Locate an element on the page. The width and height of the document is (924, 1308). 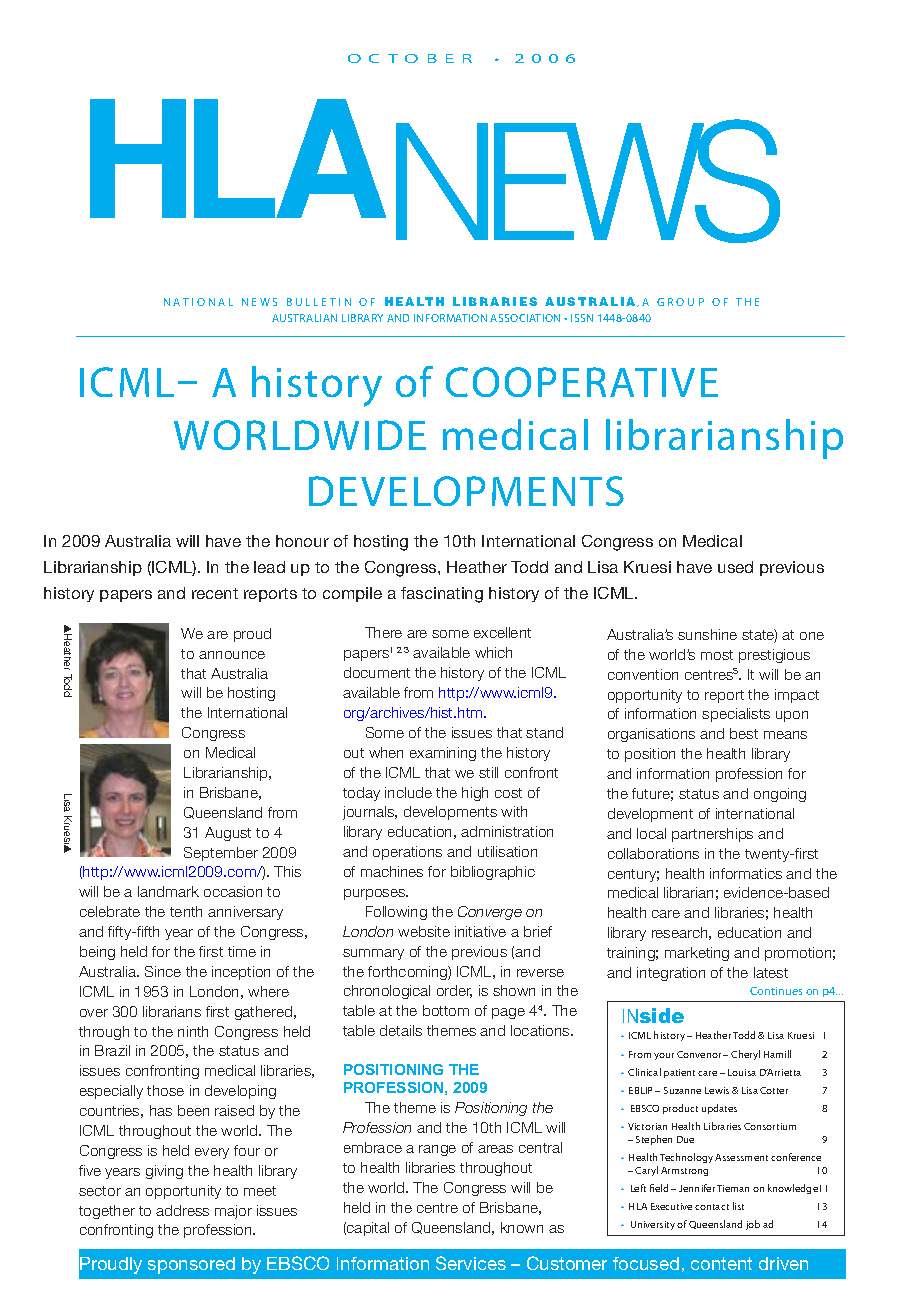
job is located at coordinates (753, 1225).
